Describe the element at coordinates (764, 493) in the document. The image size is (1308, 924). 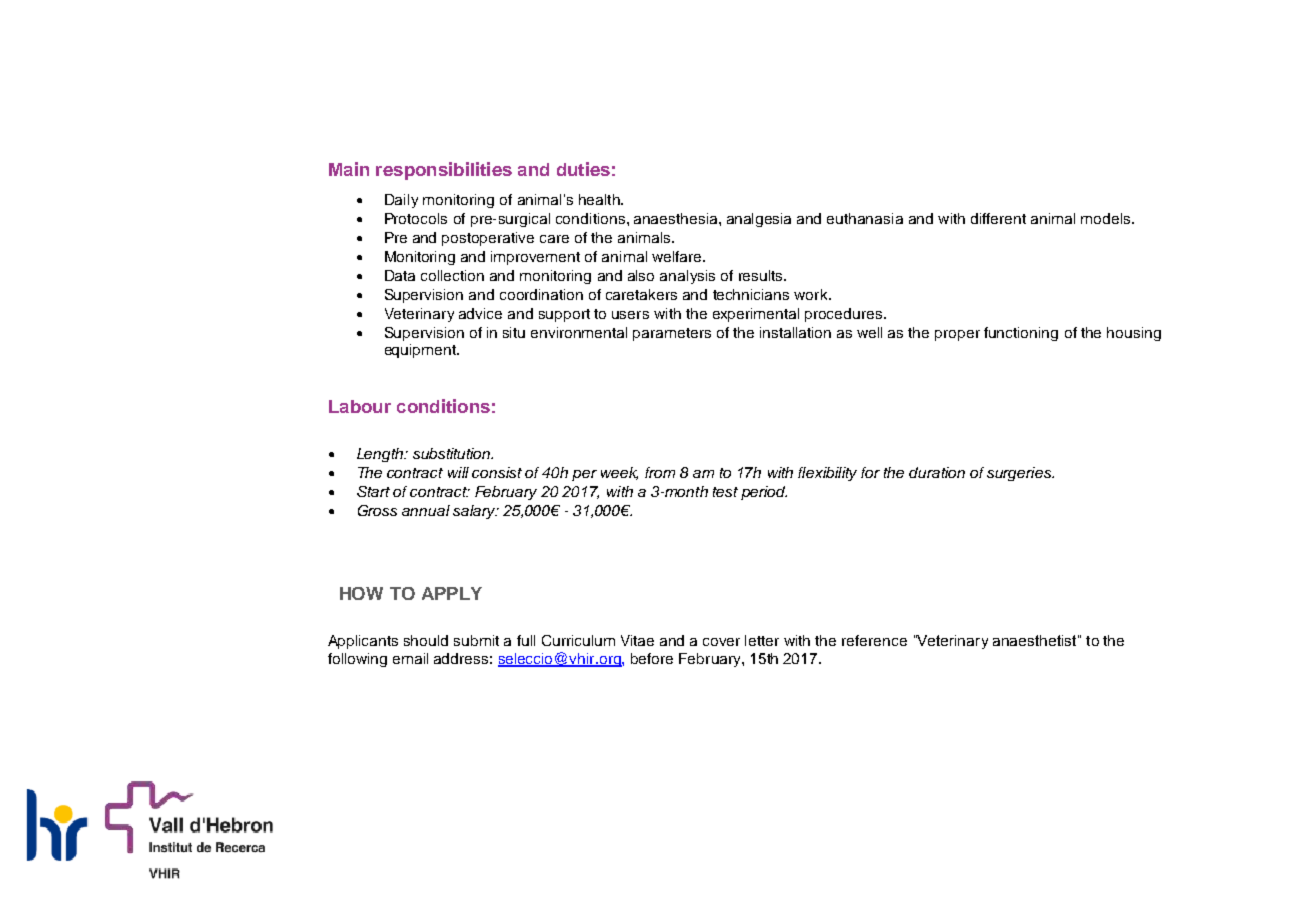
I see `period` at that location.
